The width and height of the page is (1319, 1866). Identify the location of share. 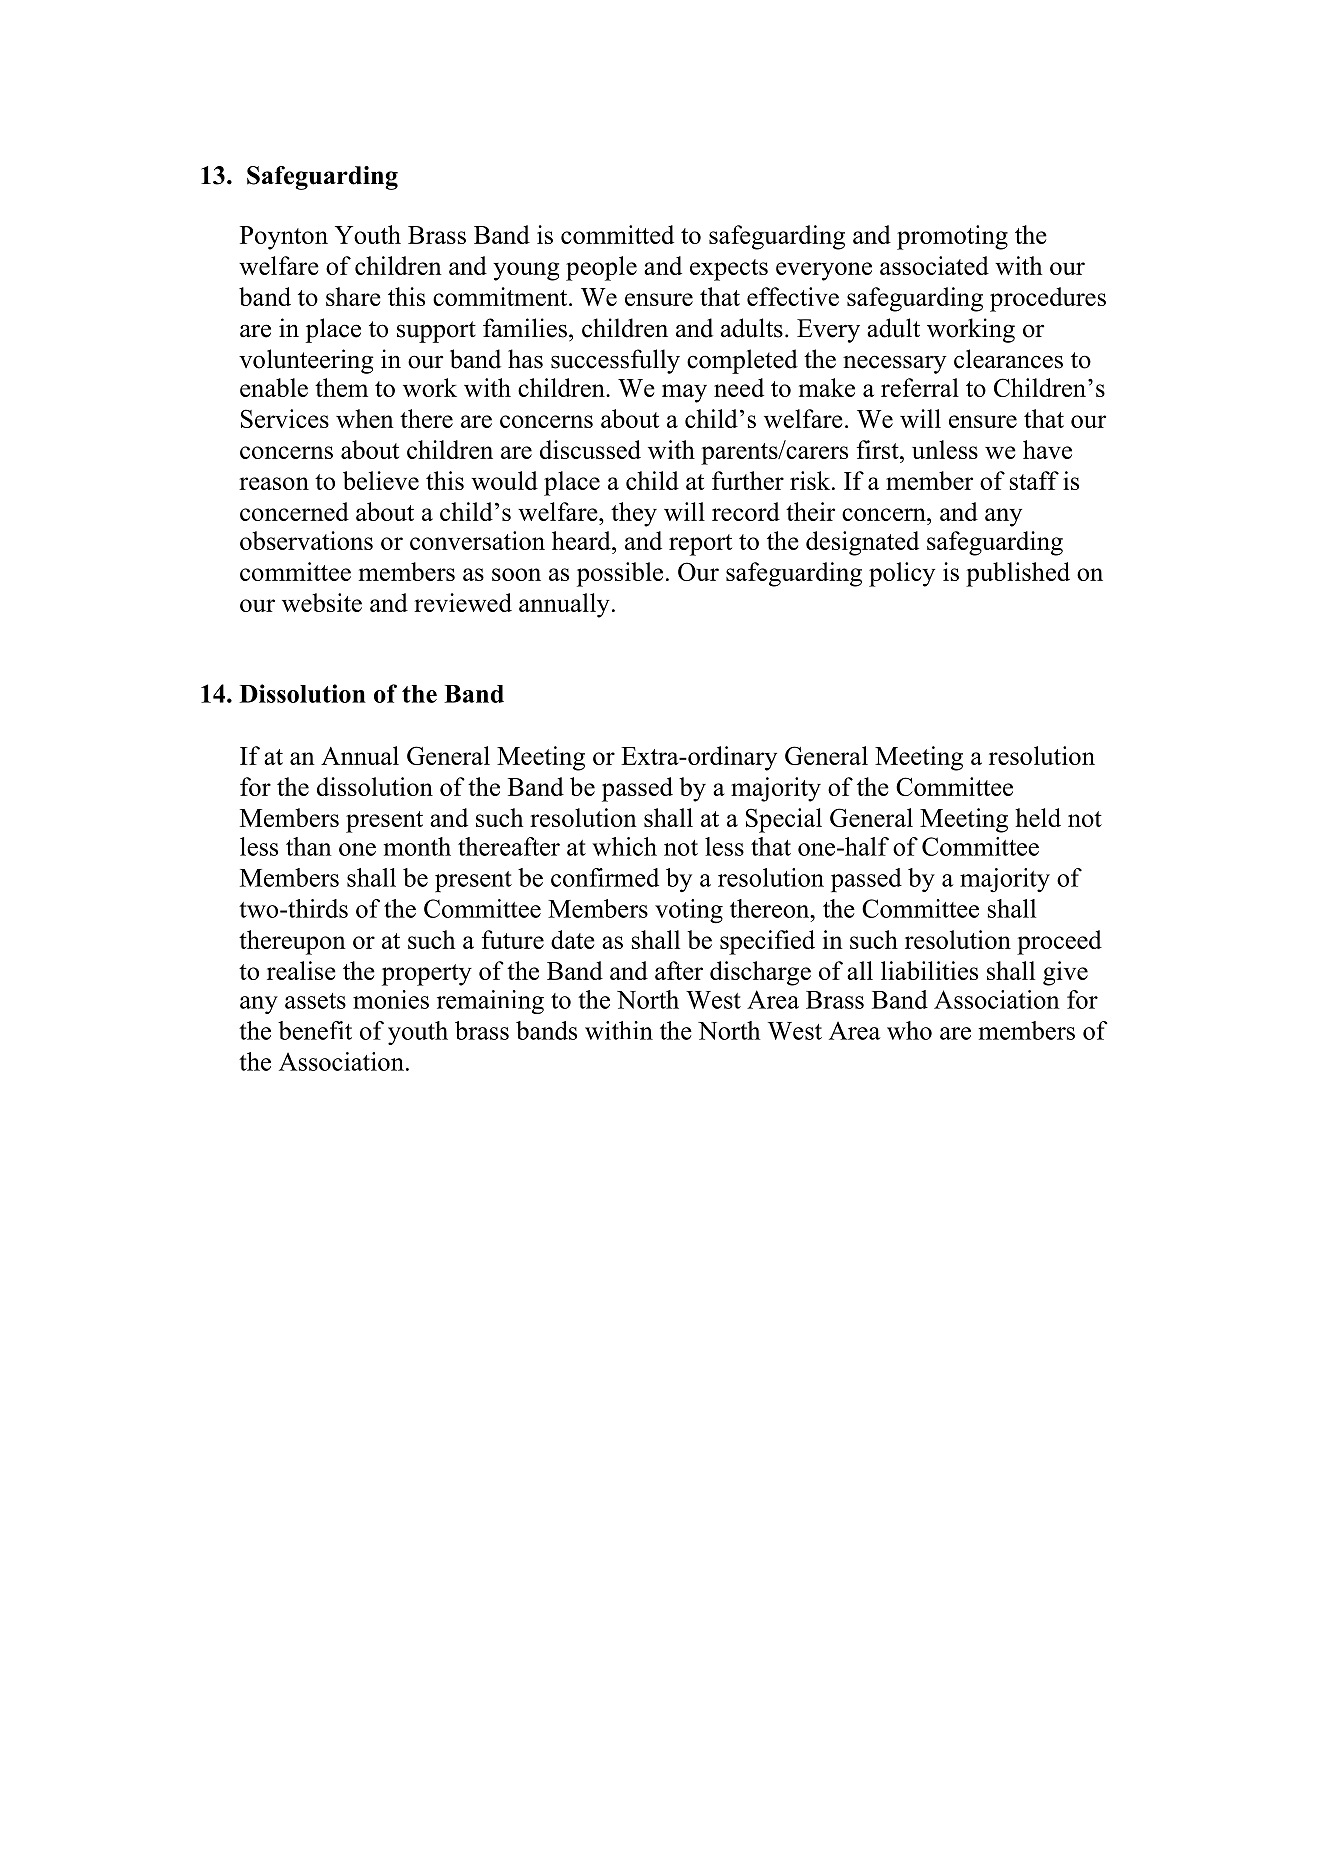
(353, 296).
